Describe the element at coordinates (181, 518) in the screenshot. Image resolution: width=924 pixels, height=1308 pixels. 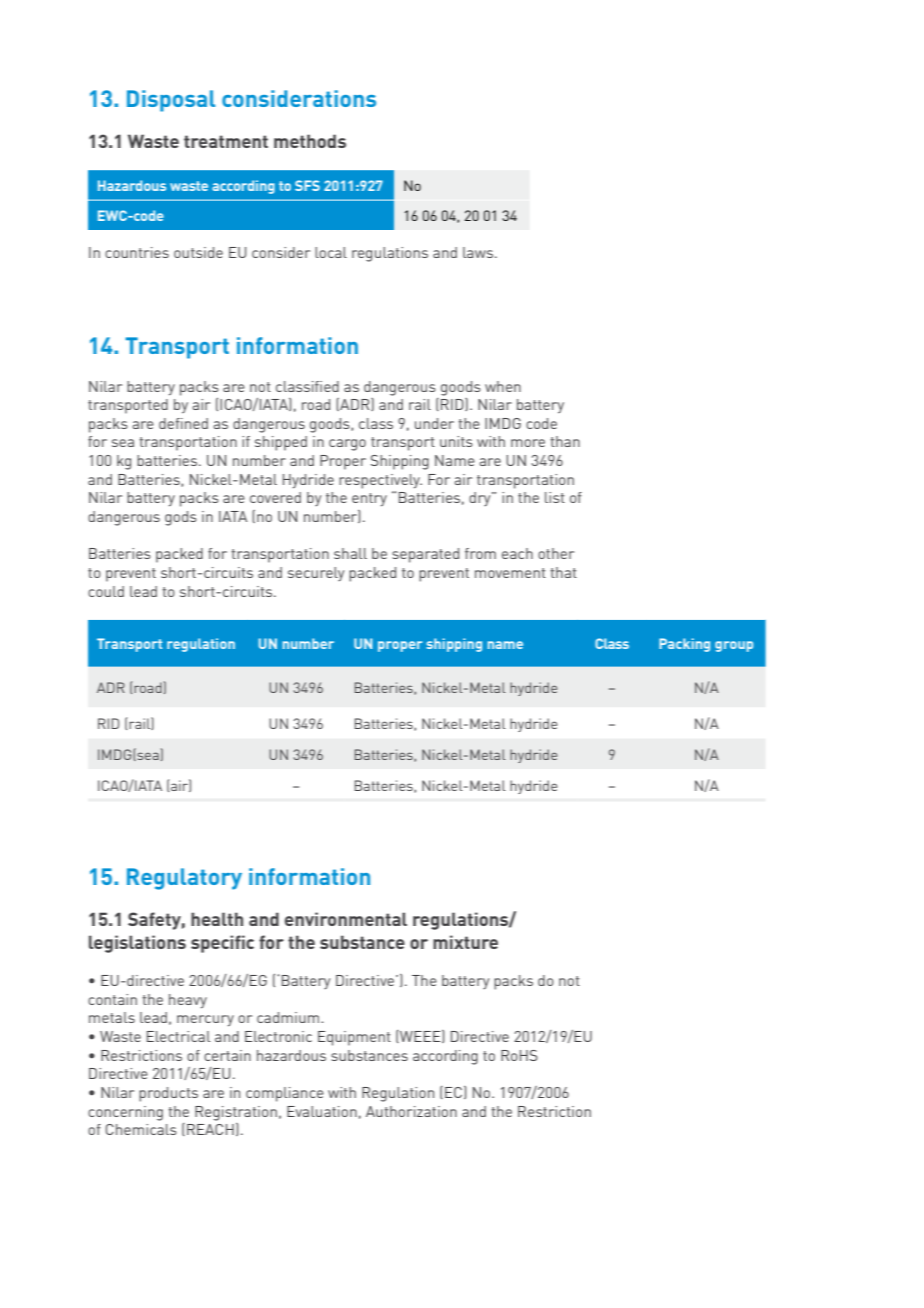
I see `gods` at that location.
